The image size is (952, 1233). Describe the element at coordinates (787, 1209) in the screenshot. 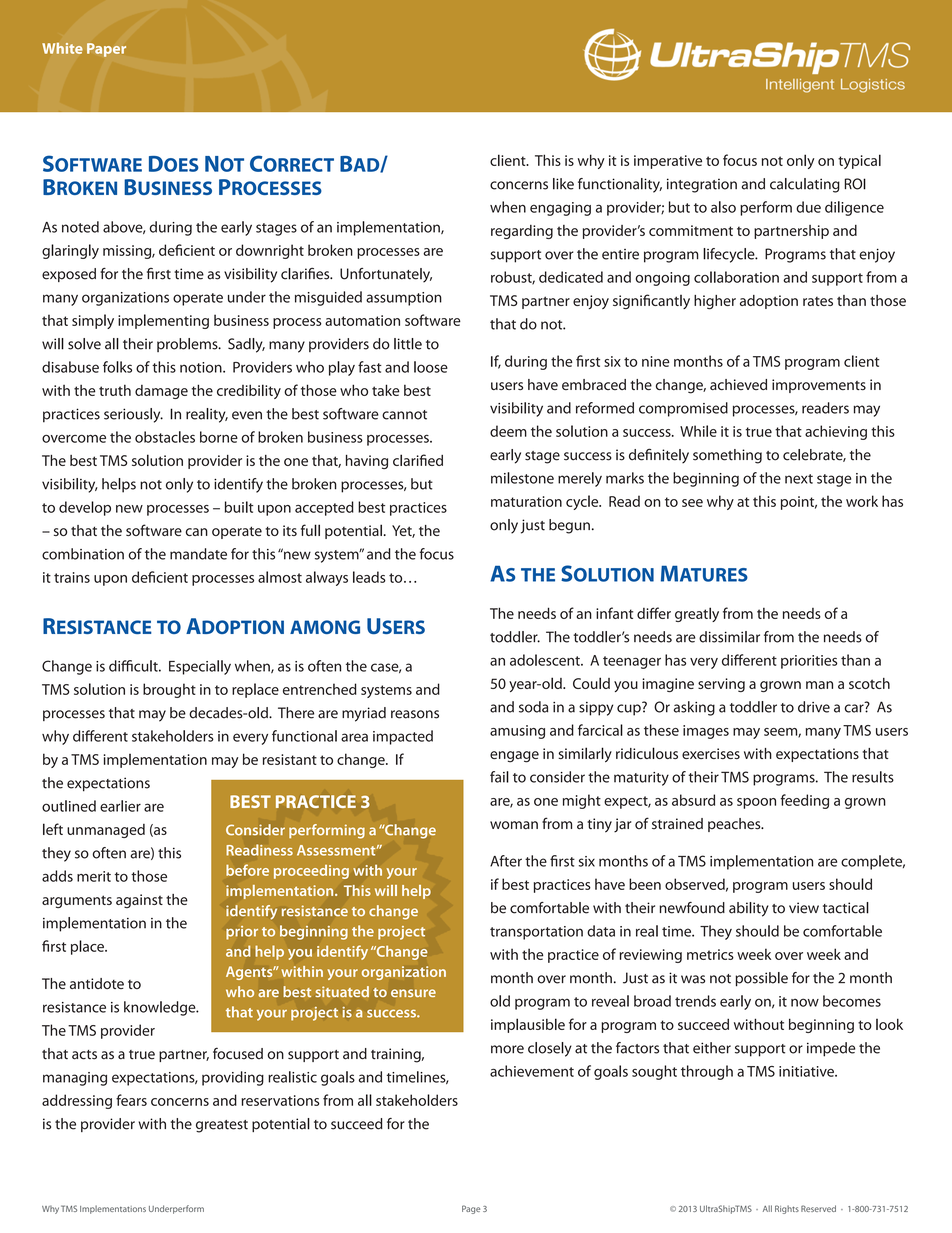

I see `Rights` at that location.
